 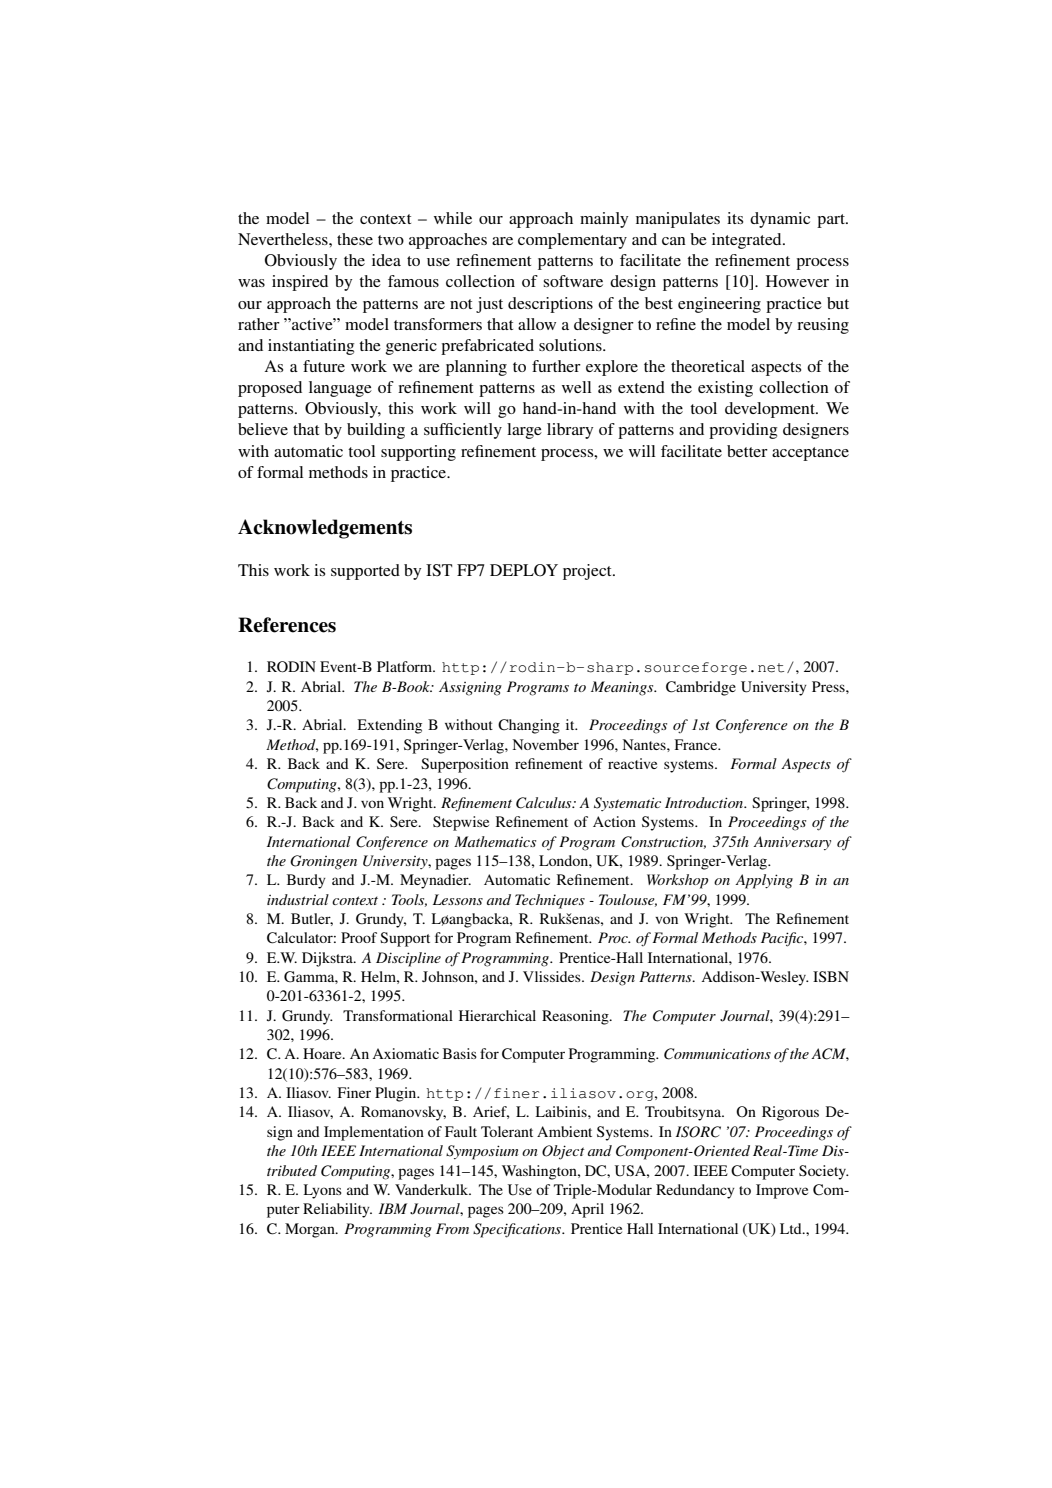 I want to click on integrated, so click(x=748, y=241).
